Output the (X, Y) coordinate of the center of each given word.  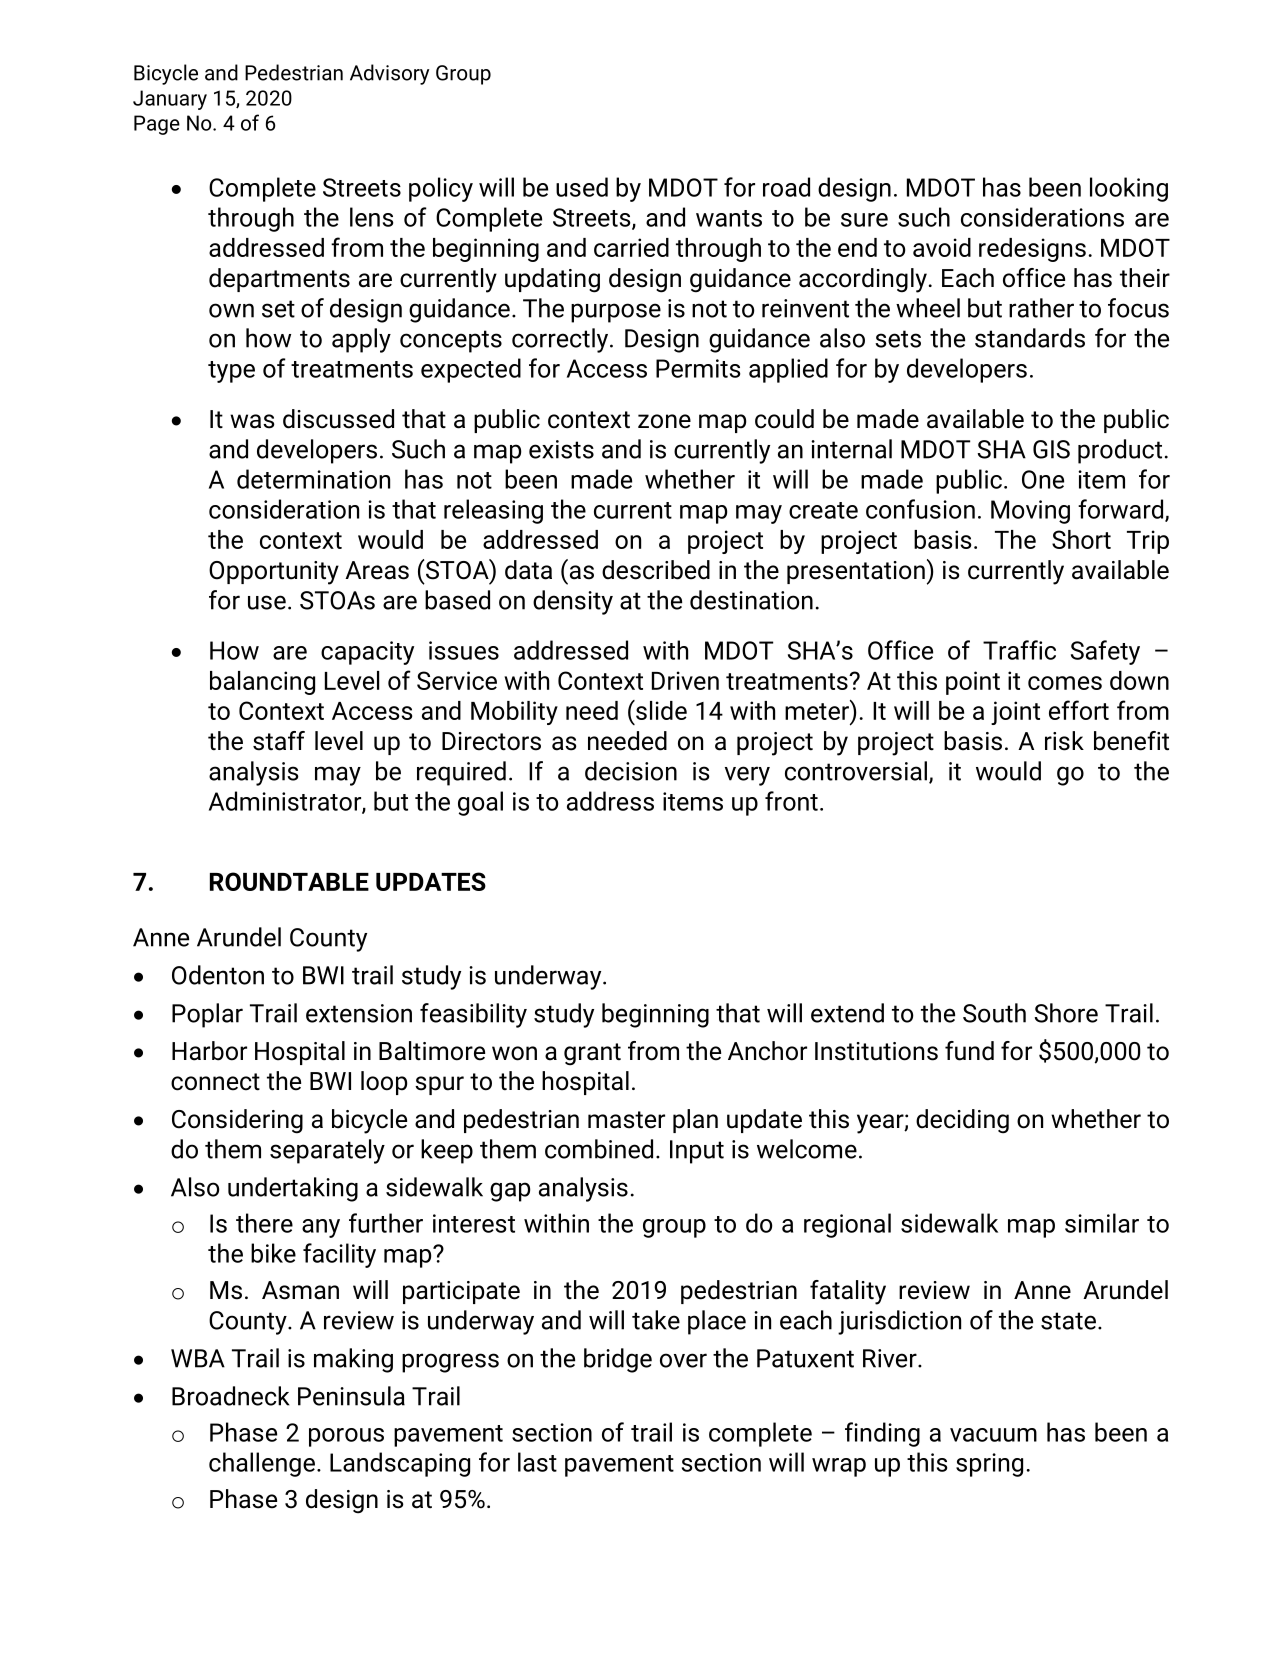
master (626, 1120)
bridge (618, 1360)
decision (631, 771)
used (582, 187)
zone (664, 421)
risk (1064, 741)
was (252, 421)
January (170, 100)
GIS (1051, 449)
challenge (262, 1464)
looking (1129, 189)
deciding (962, 1121)
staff (279, 741)
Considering (237, 1121)
